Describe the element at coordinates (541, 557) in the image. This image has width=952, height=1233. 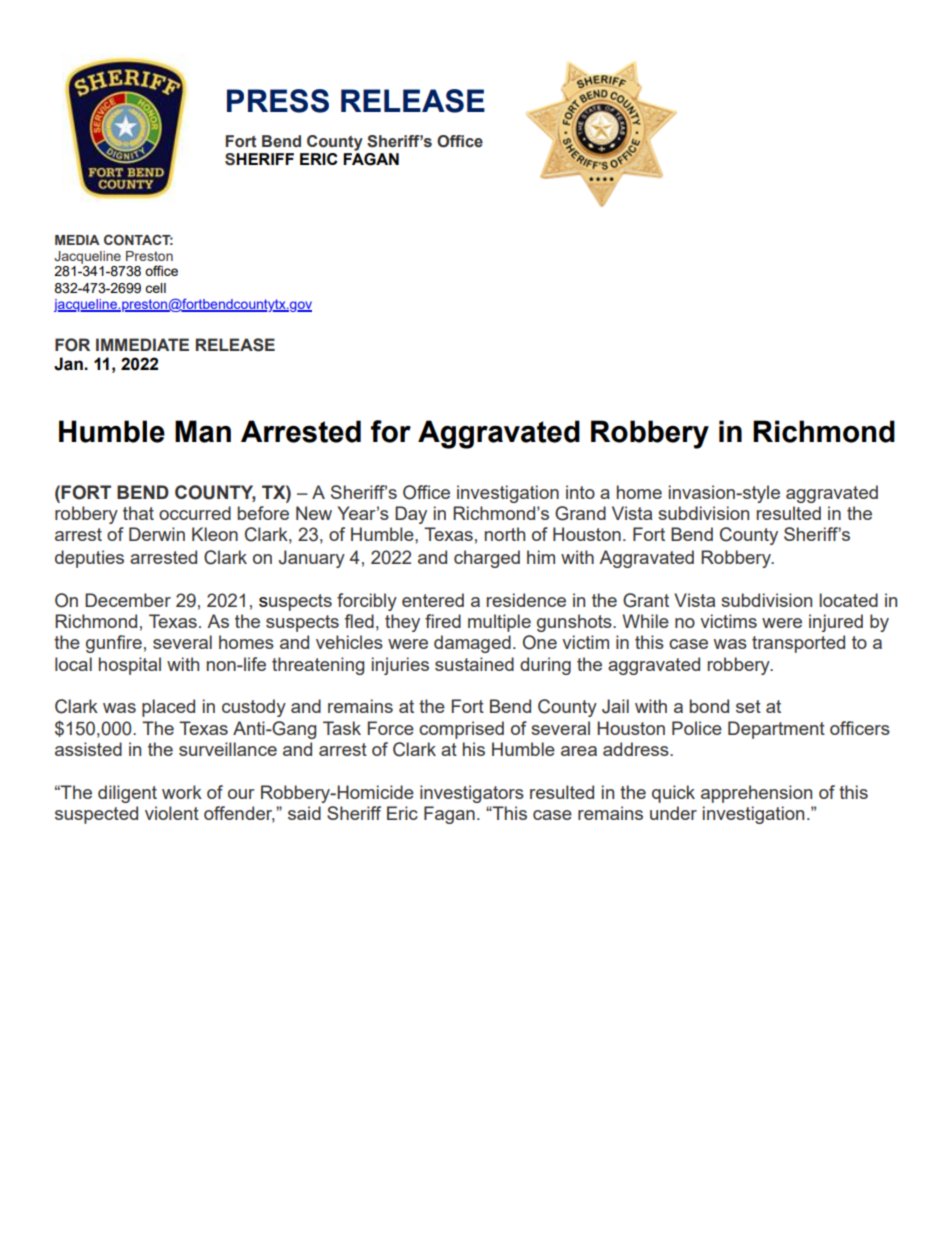
I see `him` at that location.
